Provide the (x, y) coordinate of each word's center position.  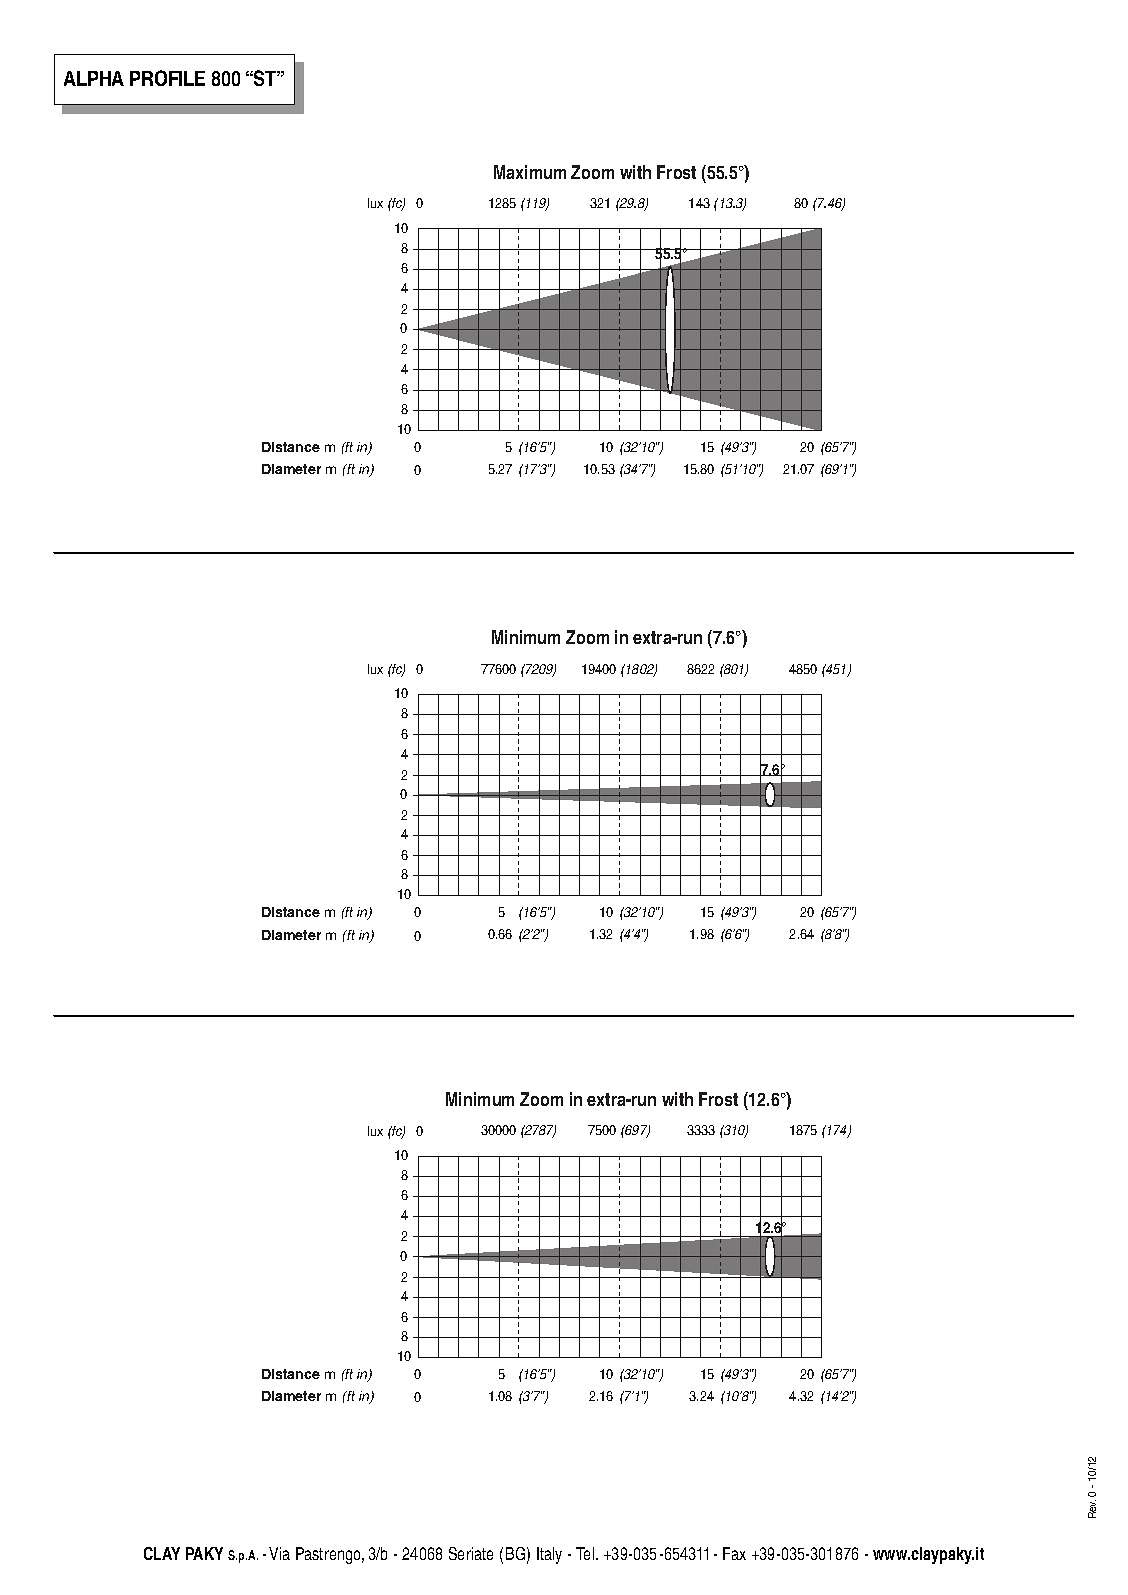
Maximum (530, 172)
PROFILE (167, 78)
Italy (549, 1555)
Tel (586, 1553)
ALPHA (94, 78)
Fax (734, 1553)
